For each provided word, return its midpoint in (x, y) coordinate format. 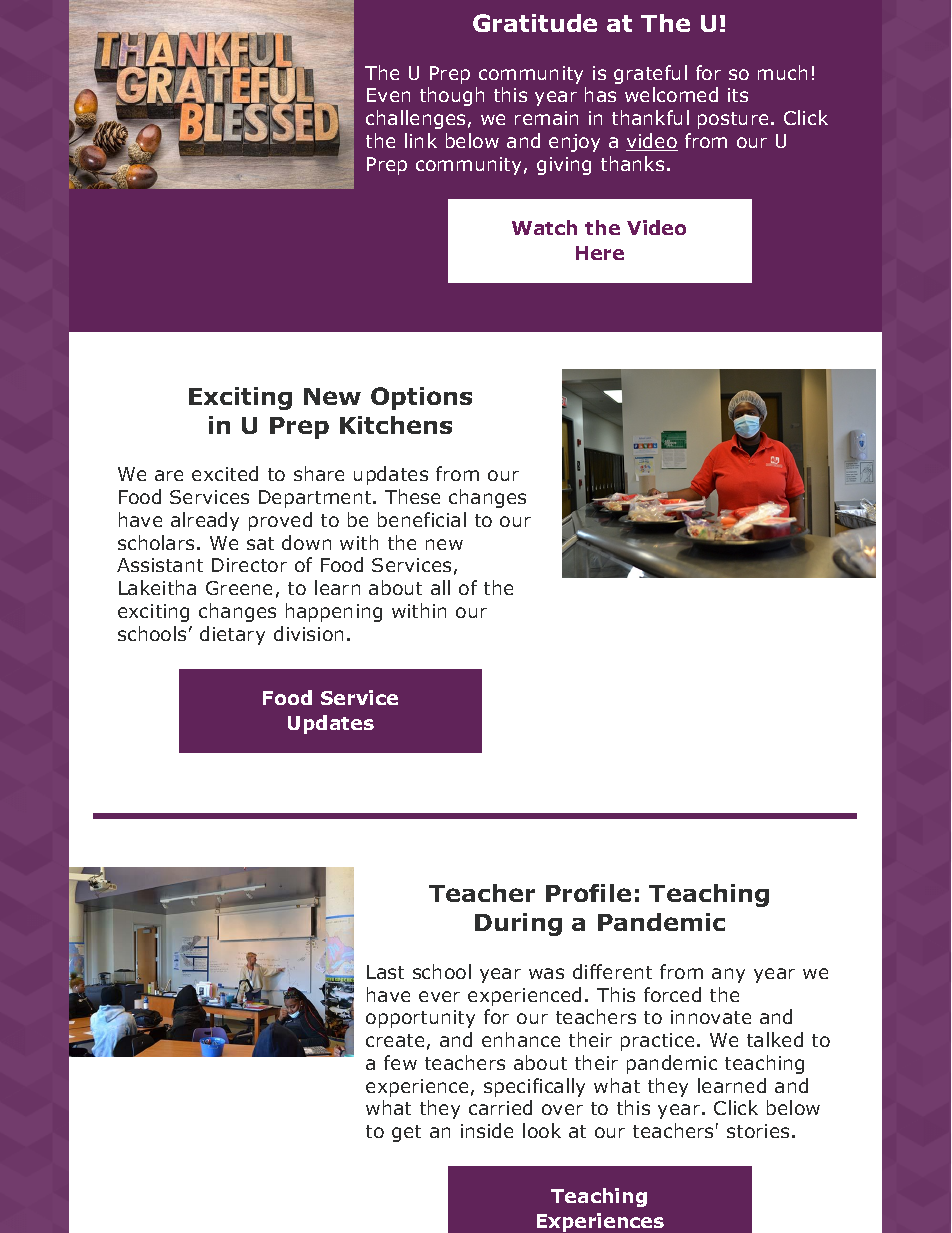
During (518, 924)
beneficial (422, 519)
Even (388, 95)
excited (225, 473)
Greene (239, 588)
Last (385, 972)
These (412, 496)
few (400, 1062)
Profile (588, 893)
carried (500, 1107)
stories (758, 1131)
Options (421, 398)
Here (600, 253)
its (738, 95)
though (452, 96)
